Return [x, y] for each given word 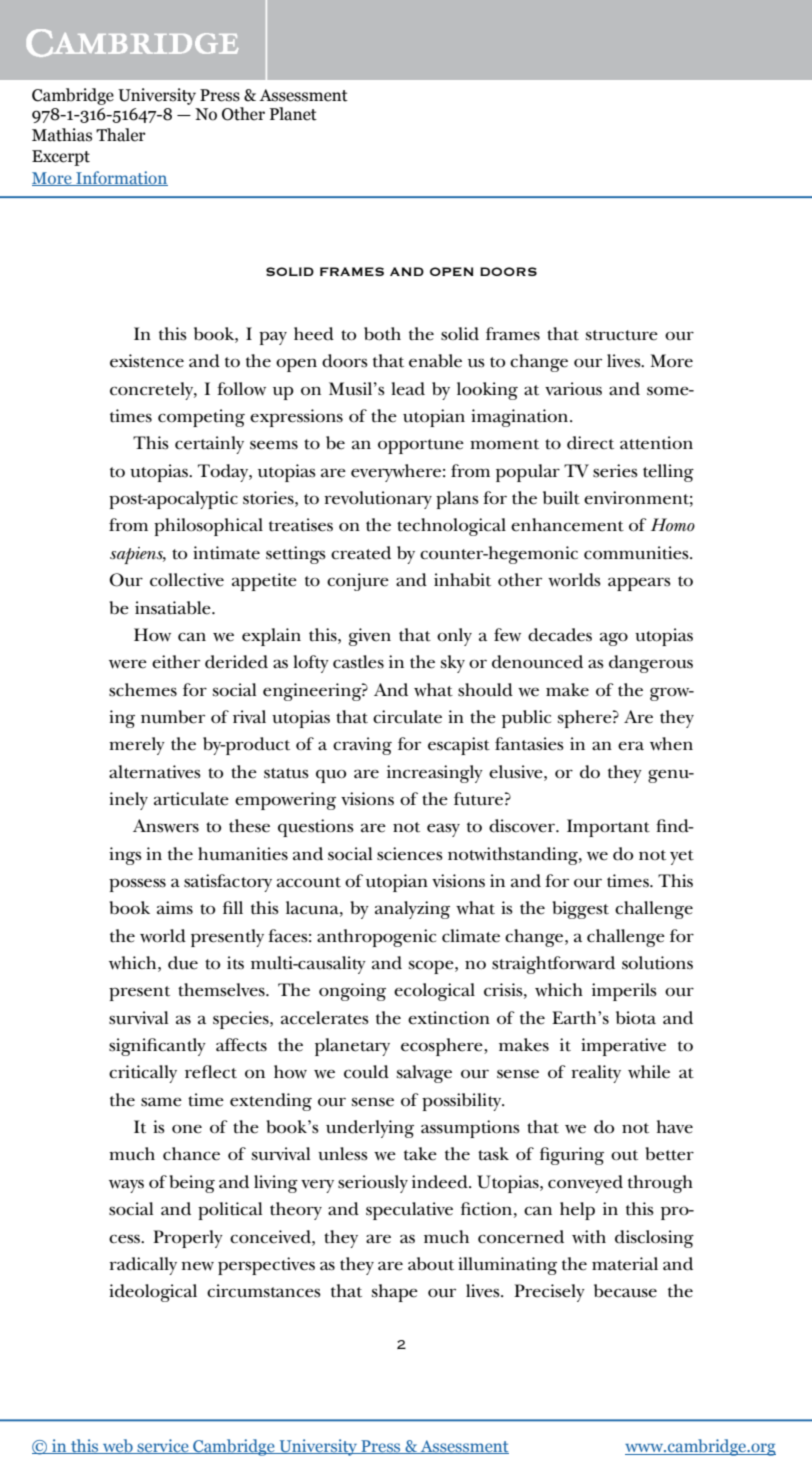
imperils [624, 992]
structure [622, 335]
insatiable [174, 608]
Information [121, 178]
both [382, 334]
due [183, 963]
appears [639, 584]
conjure [358, 582]
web [118, 1446]
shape [395, 1293]
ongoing [352, 992]
